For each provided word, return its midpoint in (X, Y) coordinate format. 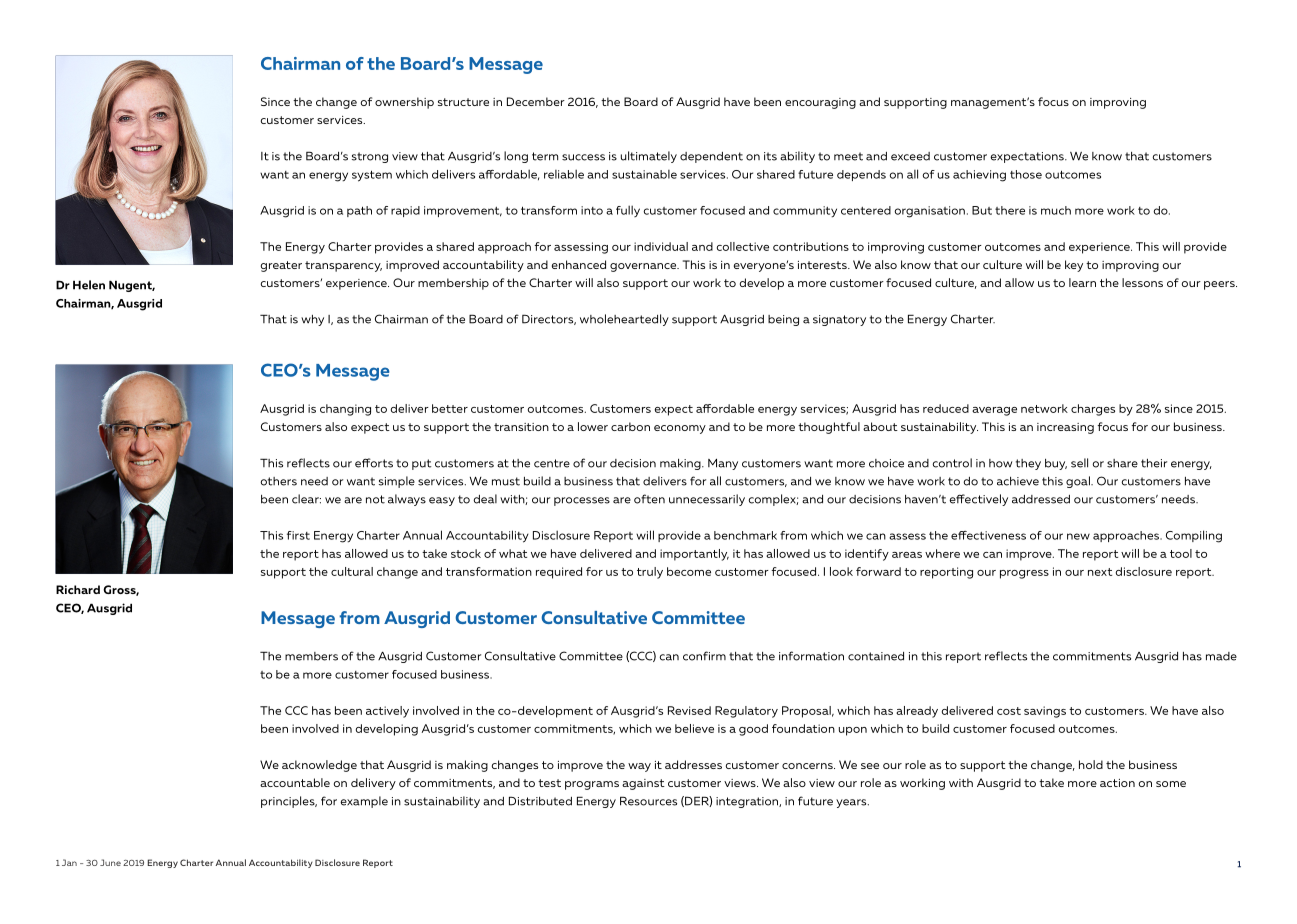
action (1117, 783)
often (649, 499)
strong (370, 157)
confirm (704, 656)
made (1221, 656)
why (312, 320)
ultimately (649, 157)
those (1026, 174)
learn (1082, 282)
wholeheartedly (624, 320)
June (110, 862)
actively (387, 712)
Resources (648, 801)
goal (1079, 482)
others (278, 481)
